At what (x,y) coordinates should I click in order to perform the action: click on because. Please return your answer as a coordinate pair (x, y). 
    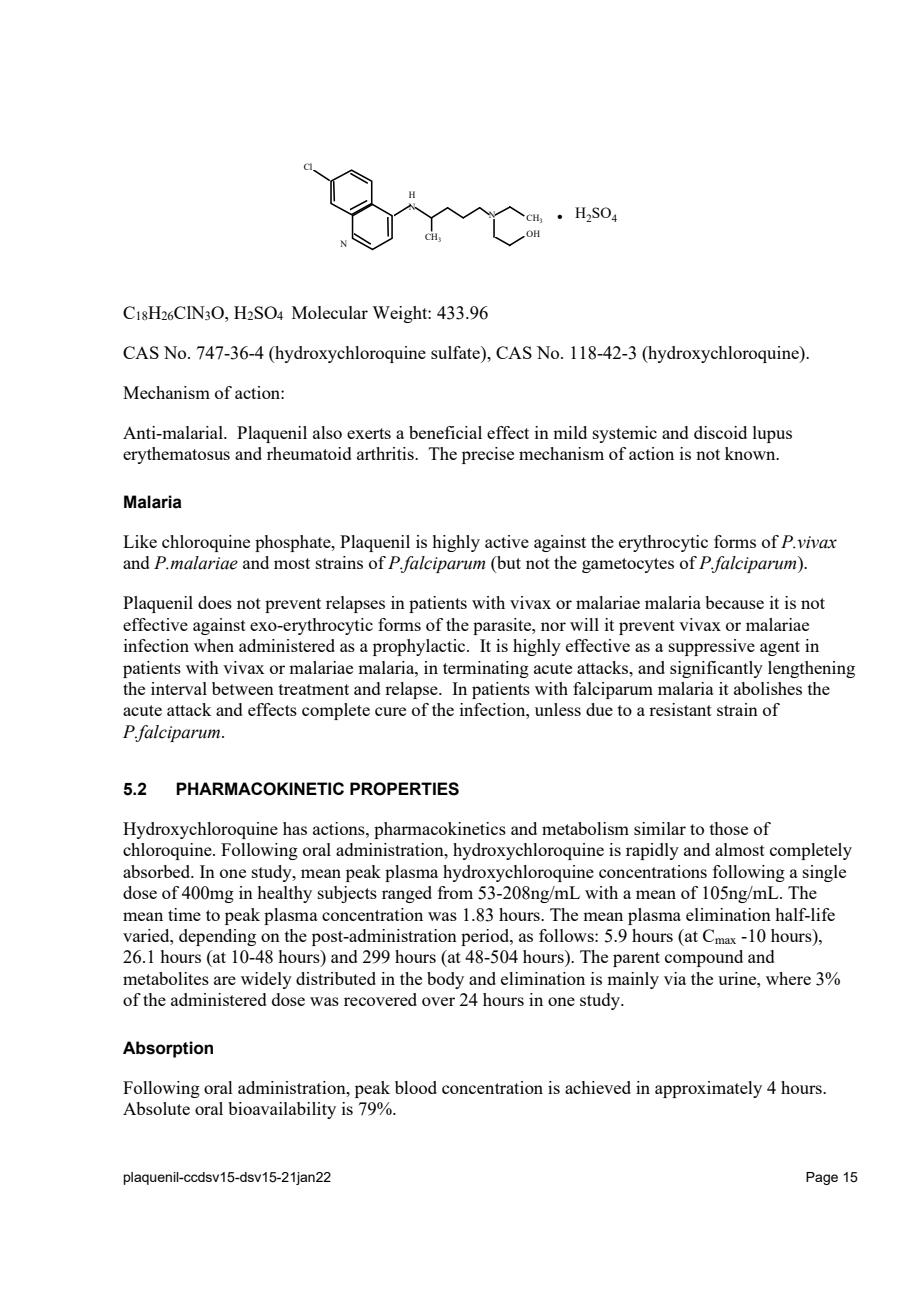
    Looking at the image, I should click on (734, 602).
